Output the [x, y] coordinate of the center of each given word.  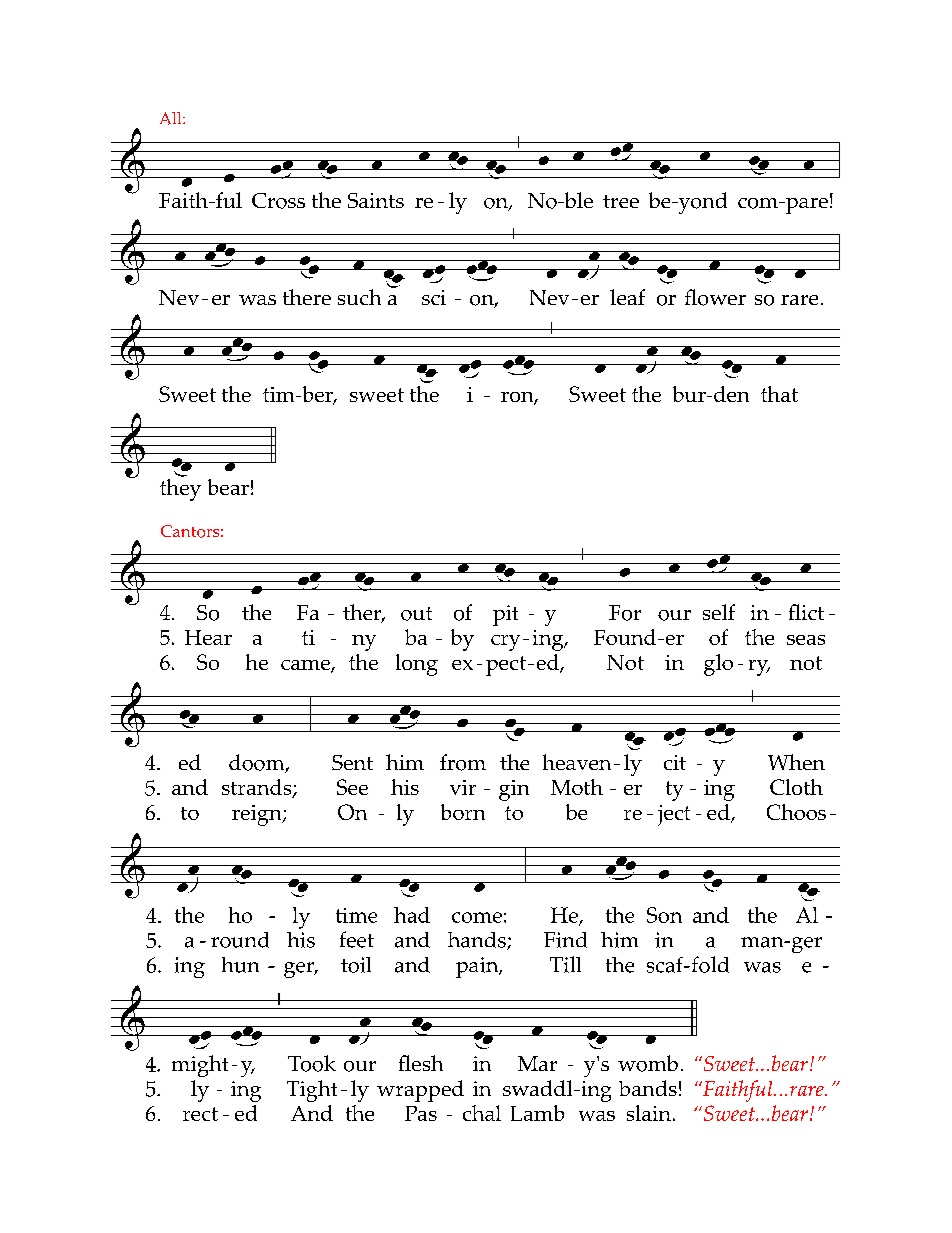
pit [505, 615]
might [200, 1066]
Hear [208, 637]
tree [621, 201]
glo [718, 665]
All [172, 118]
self [719, 612]
